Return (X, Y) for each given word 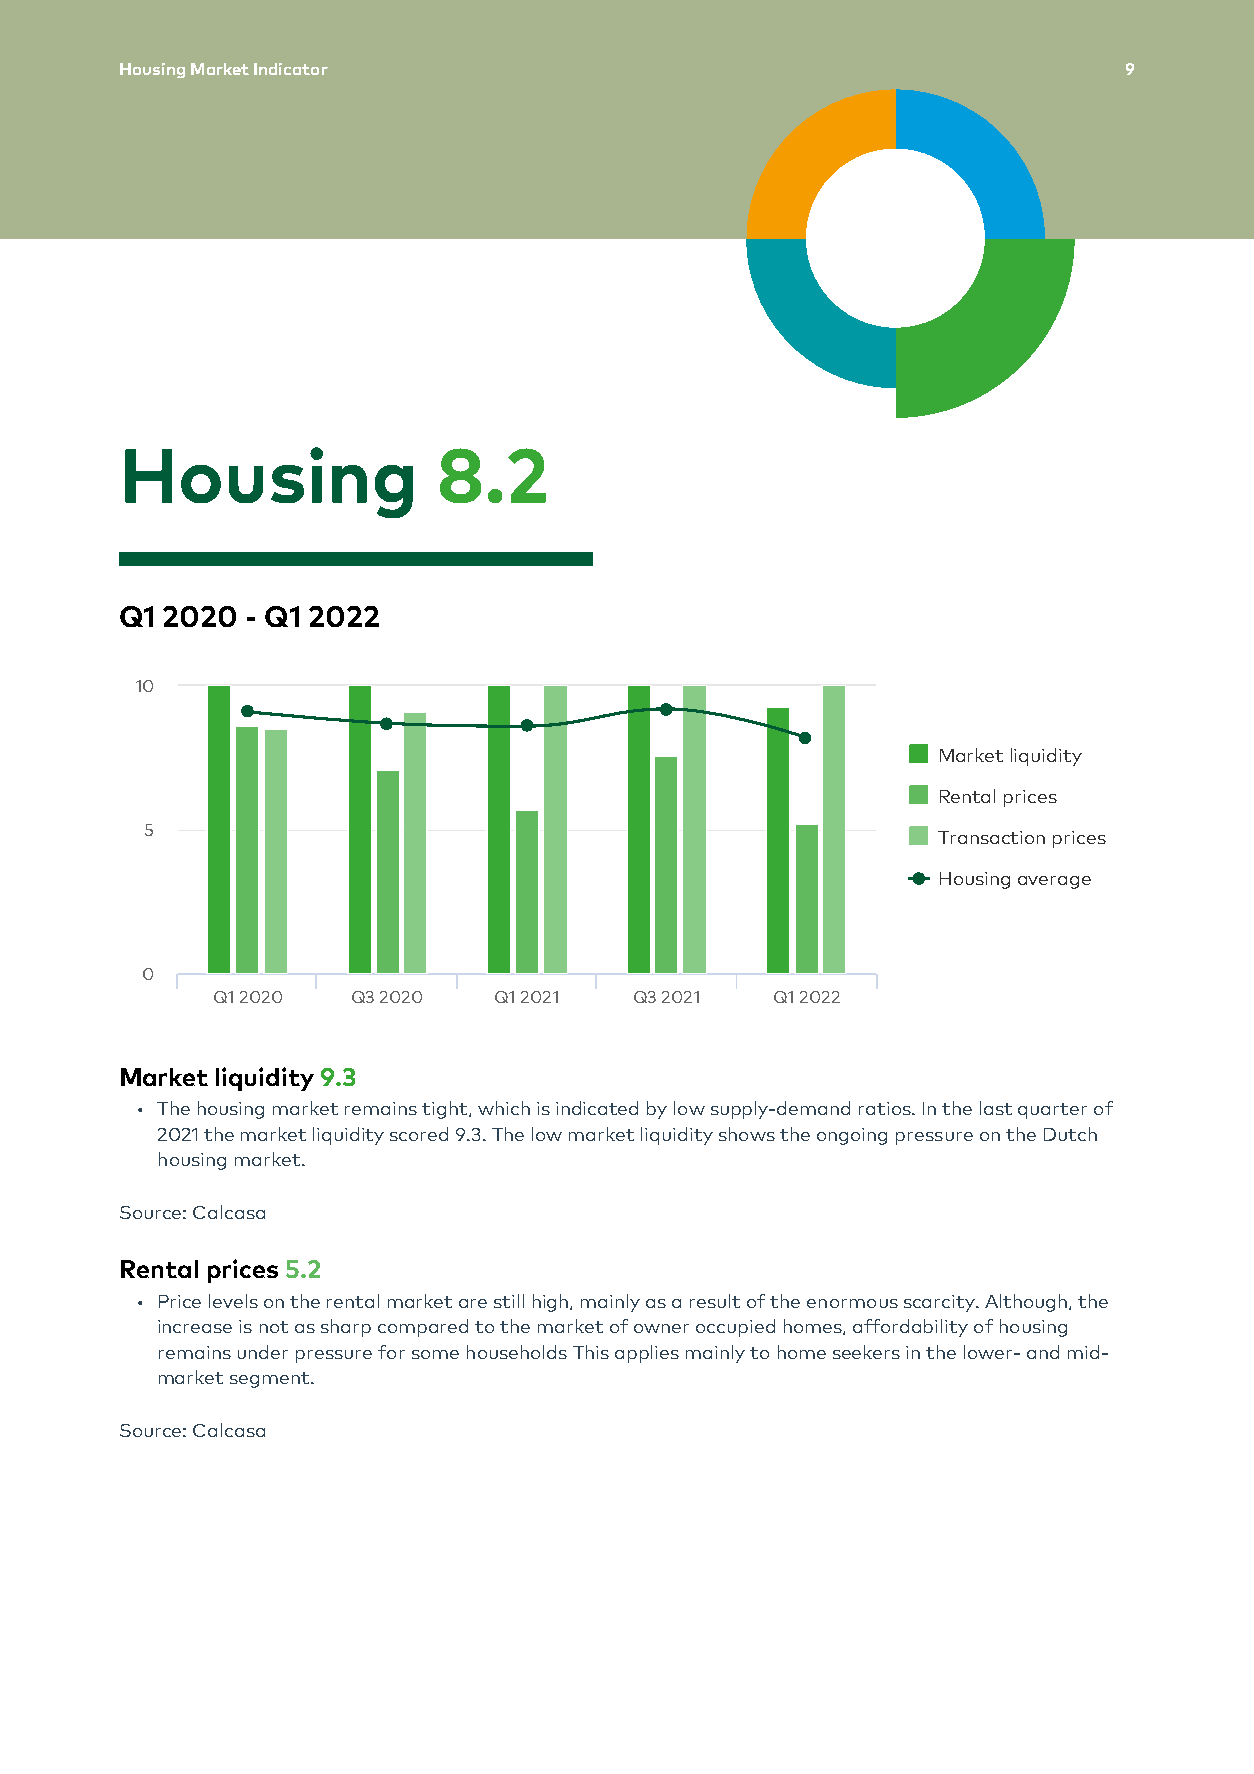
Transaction (991, 837)
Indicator (291, 69)
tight (446, 1110)
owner (661, 1328)
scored (419, 1134)
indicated (597, 1108)
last (996, 1108)
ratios (886, 1108)
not (274, 1327)
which (504, 1108)
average (1054, 882)
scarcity (940, 1303)
